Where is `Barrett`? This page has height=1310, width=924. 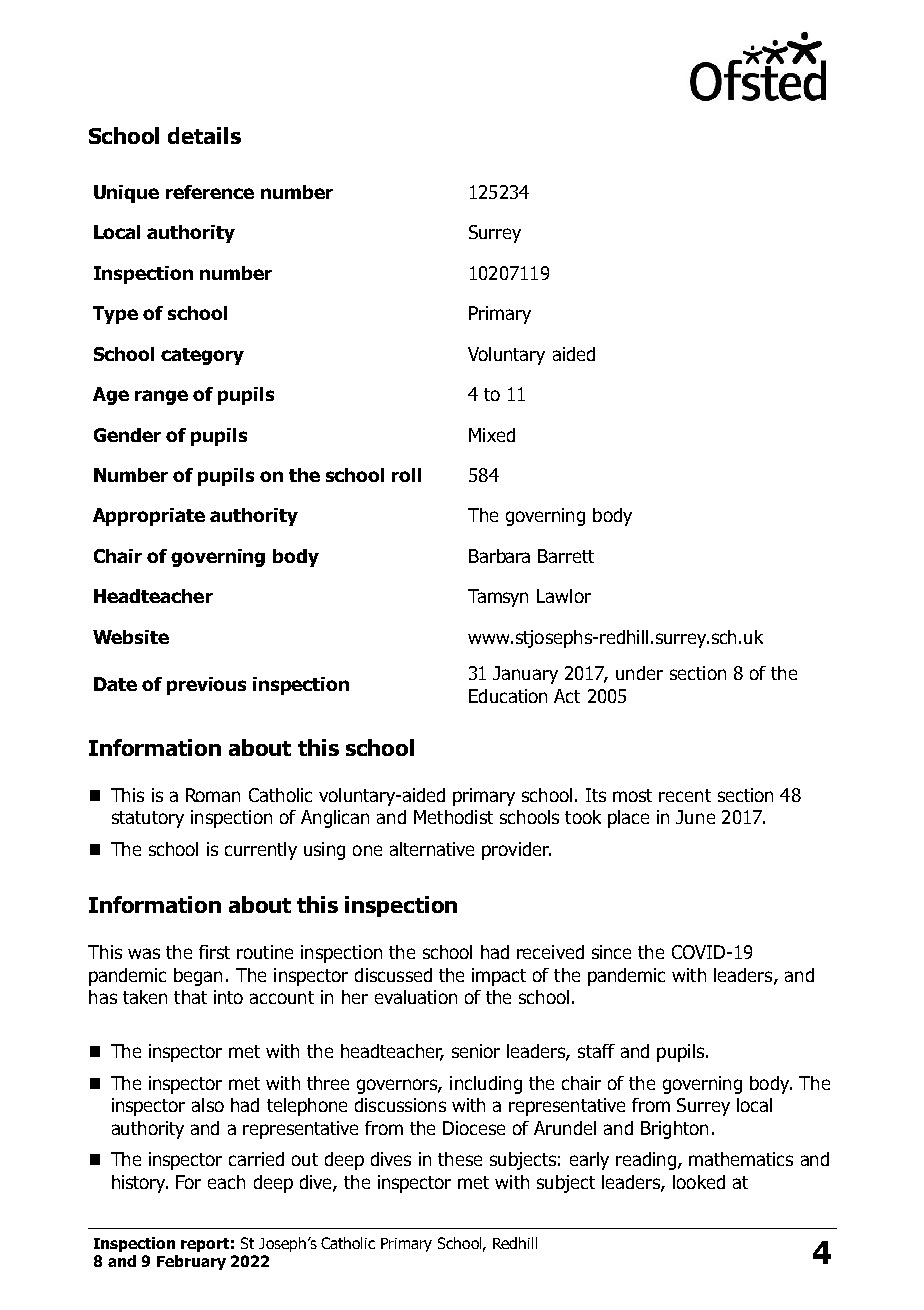 Barrett is located at coordinates (566, 556).
